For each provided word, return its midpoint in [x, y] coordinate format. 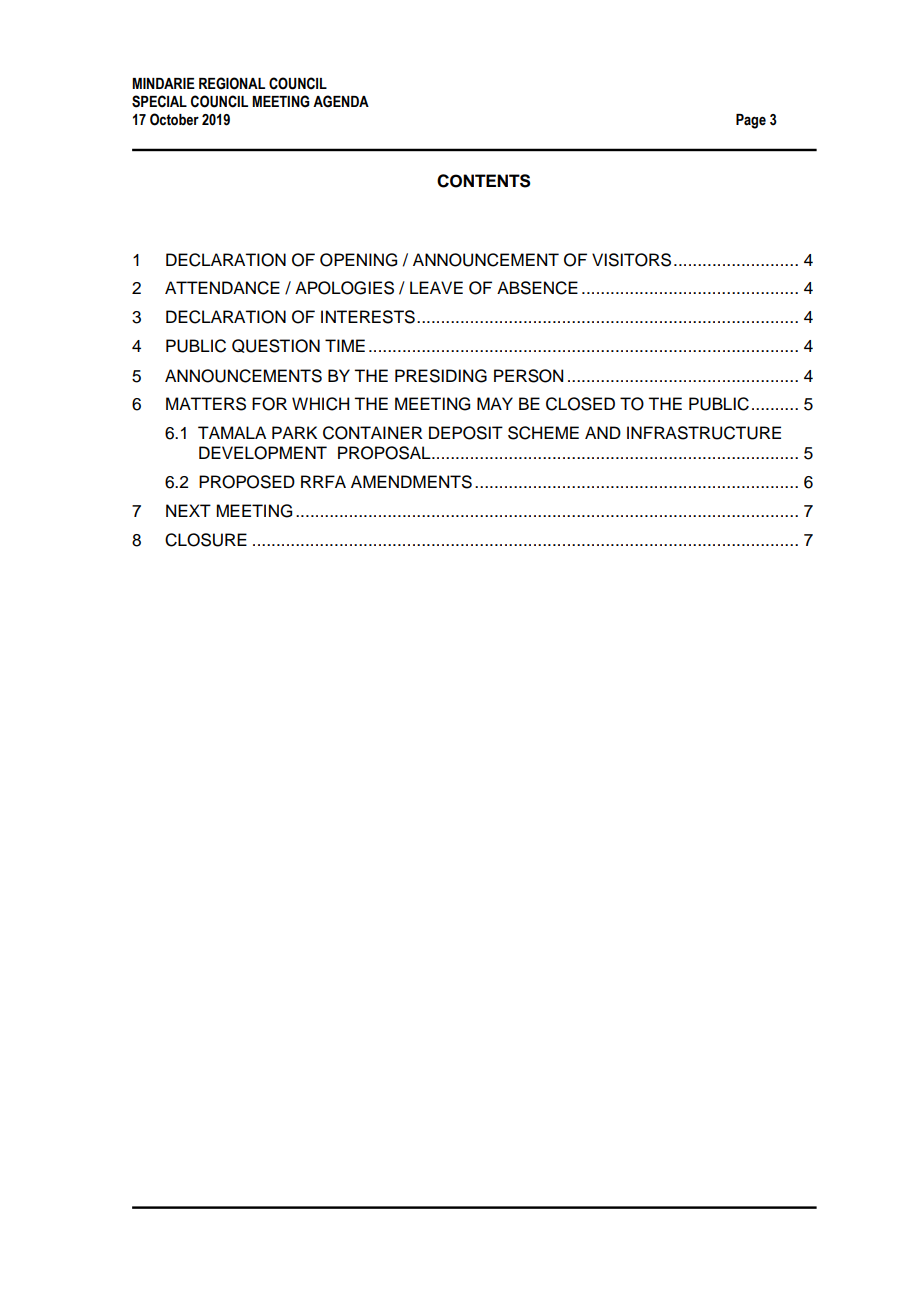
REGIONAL [232, 83]
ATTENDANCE [222, 288]
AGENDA [341, 101]
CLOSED [580, 404]
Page [751, 121]
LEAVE [436, 287]
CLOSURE [206, 540]
